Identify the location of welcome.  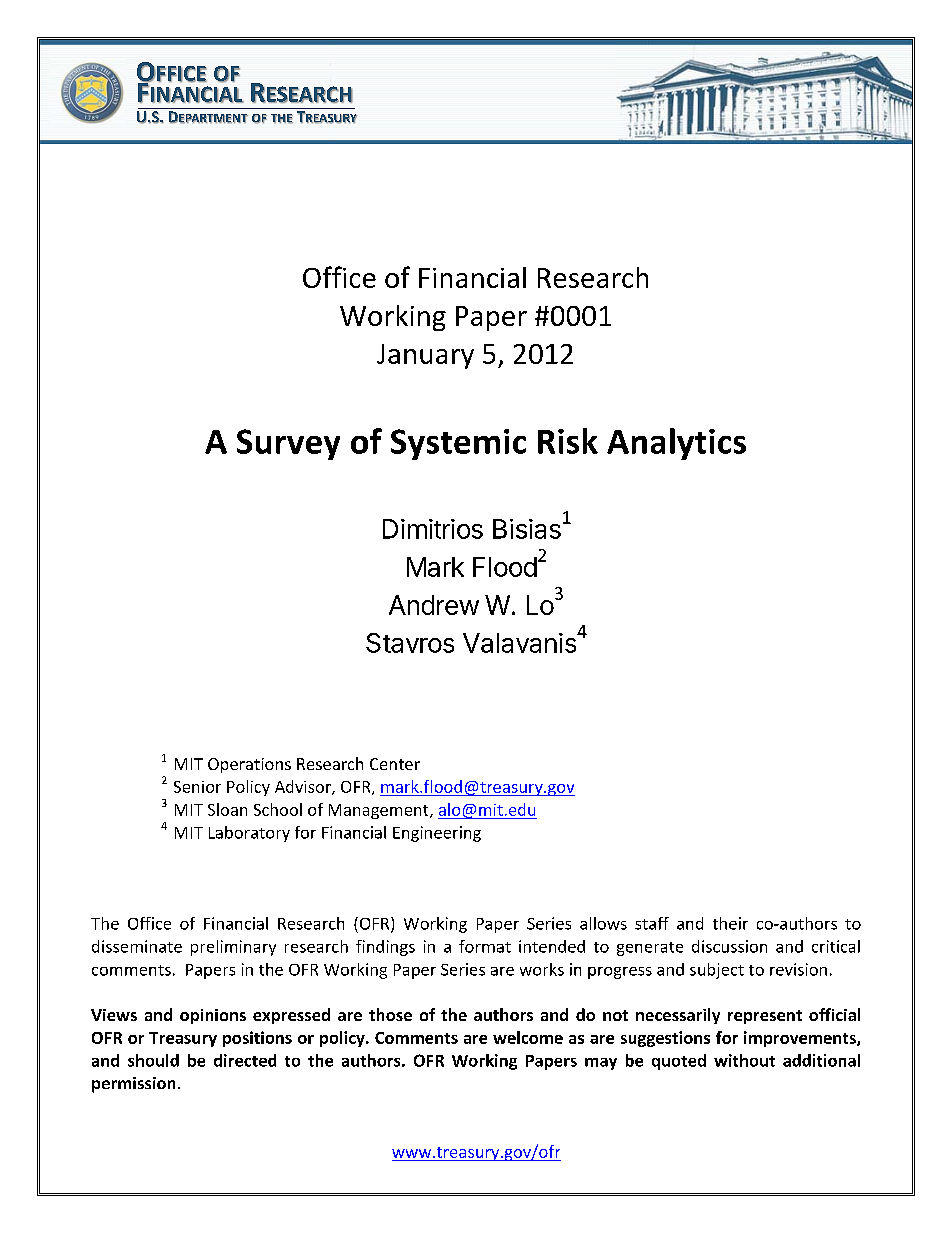
(528, 1037).
